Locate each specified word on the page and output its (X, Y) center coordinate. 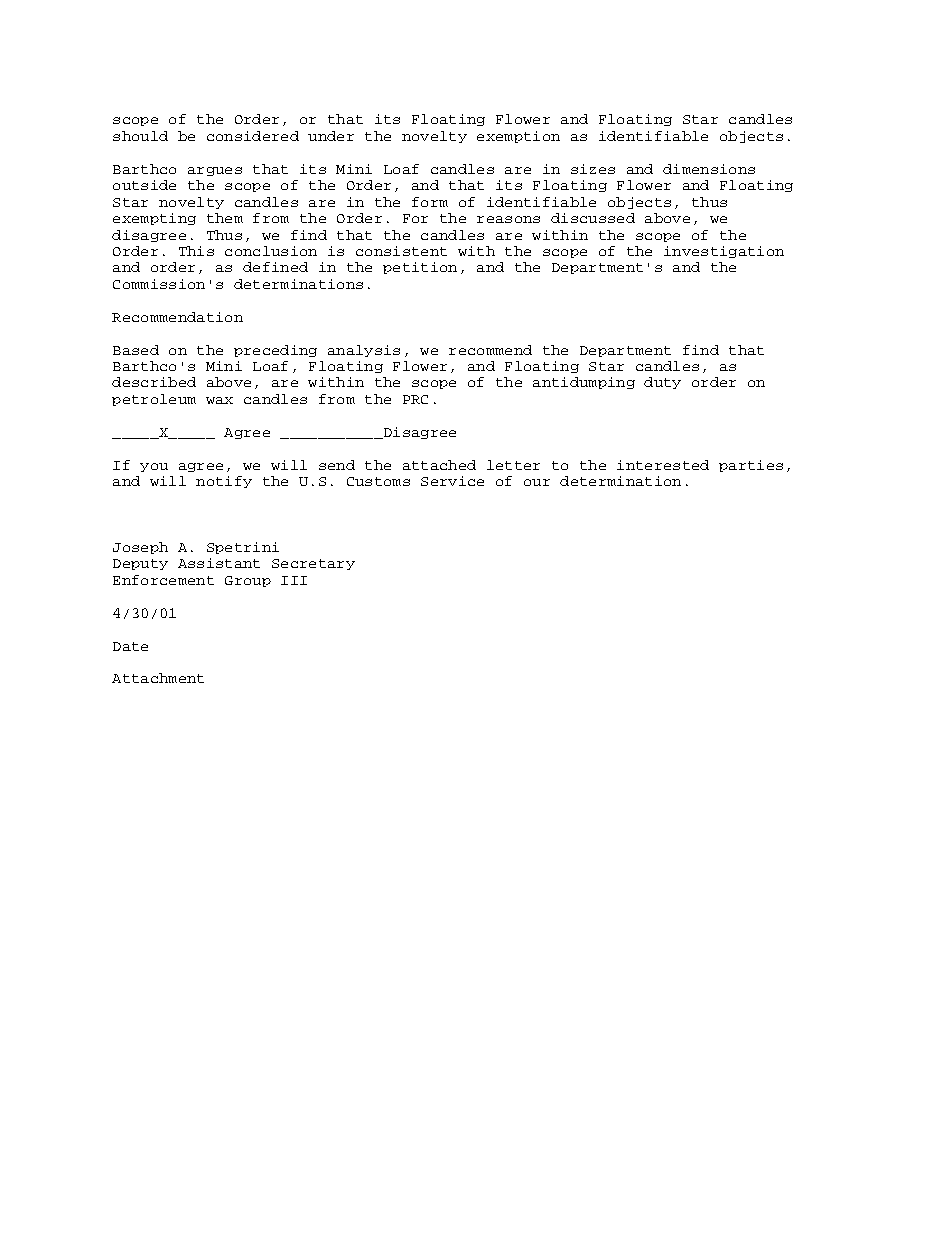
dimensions (709, 169)
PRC (415, 399)
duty (662, 383)
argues (215, 171)
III (294, 580)
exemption (518, 137)
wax (219, 400)
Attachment (158, 678)
